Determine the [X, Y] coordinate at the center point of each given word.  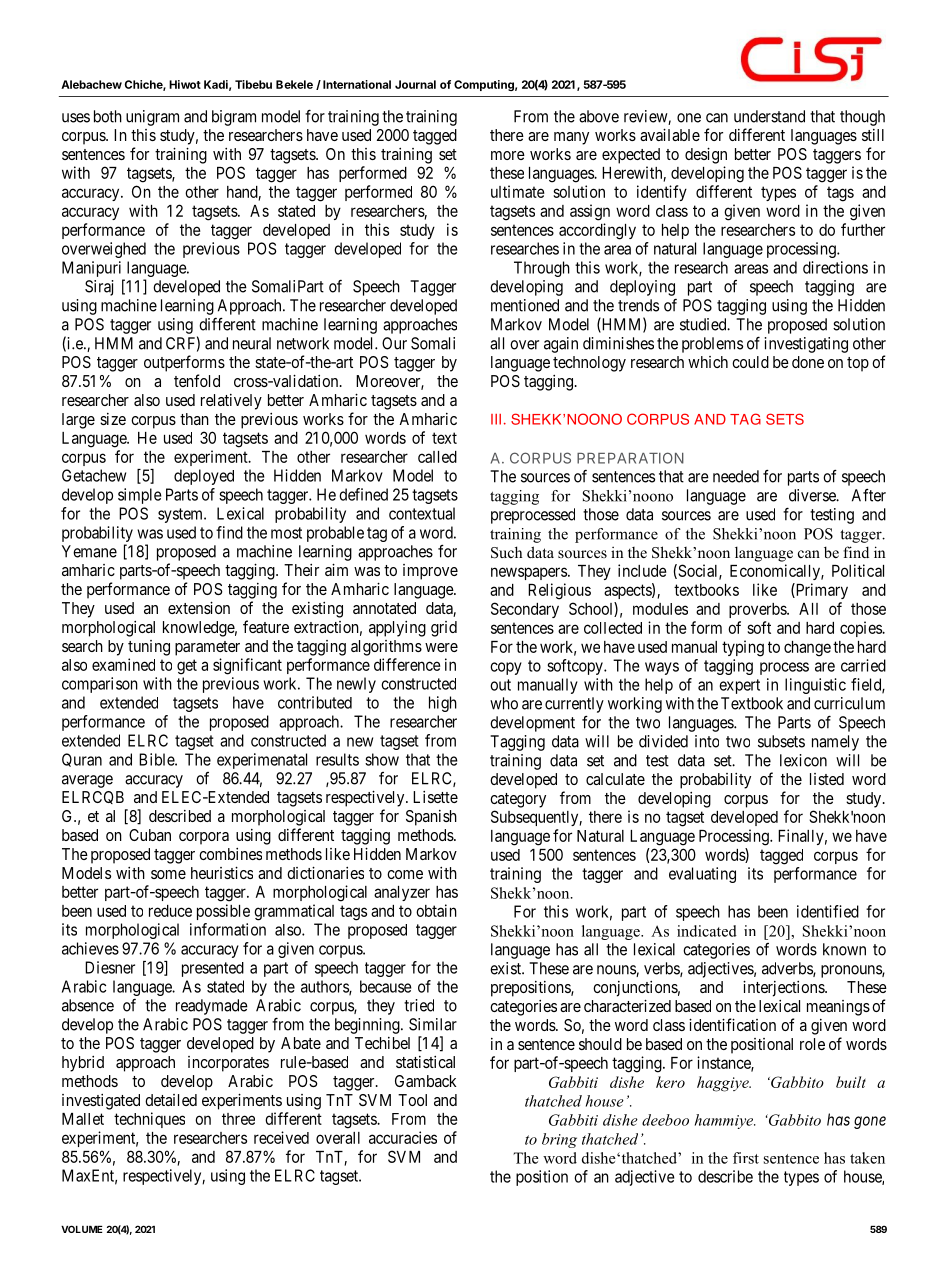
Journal [415, 84]
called [437, 457]
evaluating [702, 875]
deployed [204, 477]
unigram [152, 118]
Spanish [431, 818]
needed [736, 476]
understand [769, 116]
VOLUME [82, 1229]
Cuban [150, 835]
